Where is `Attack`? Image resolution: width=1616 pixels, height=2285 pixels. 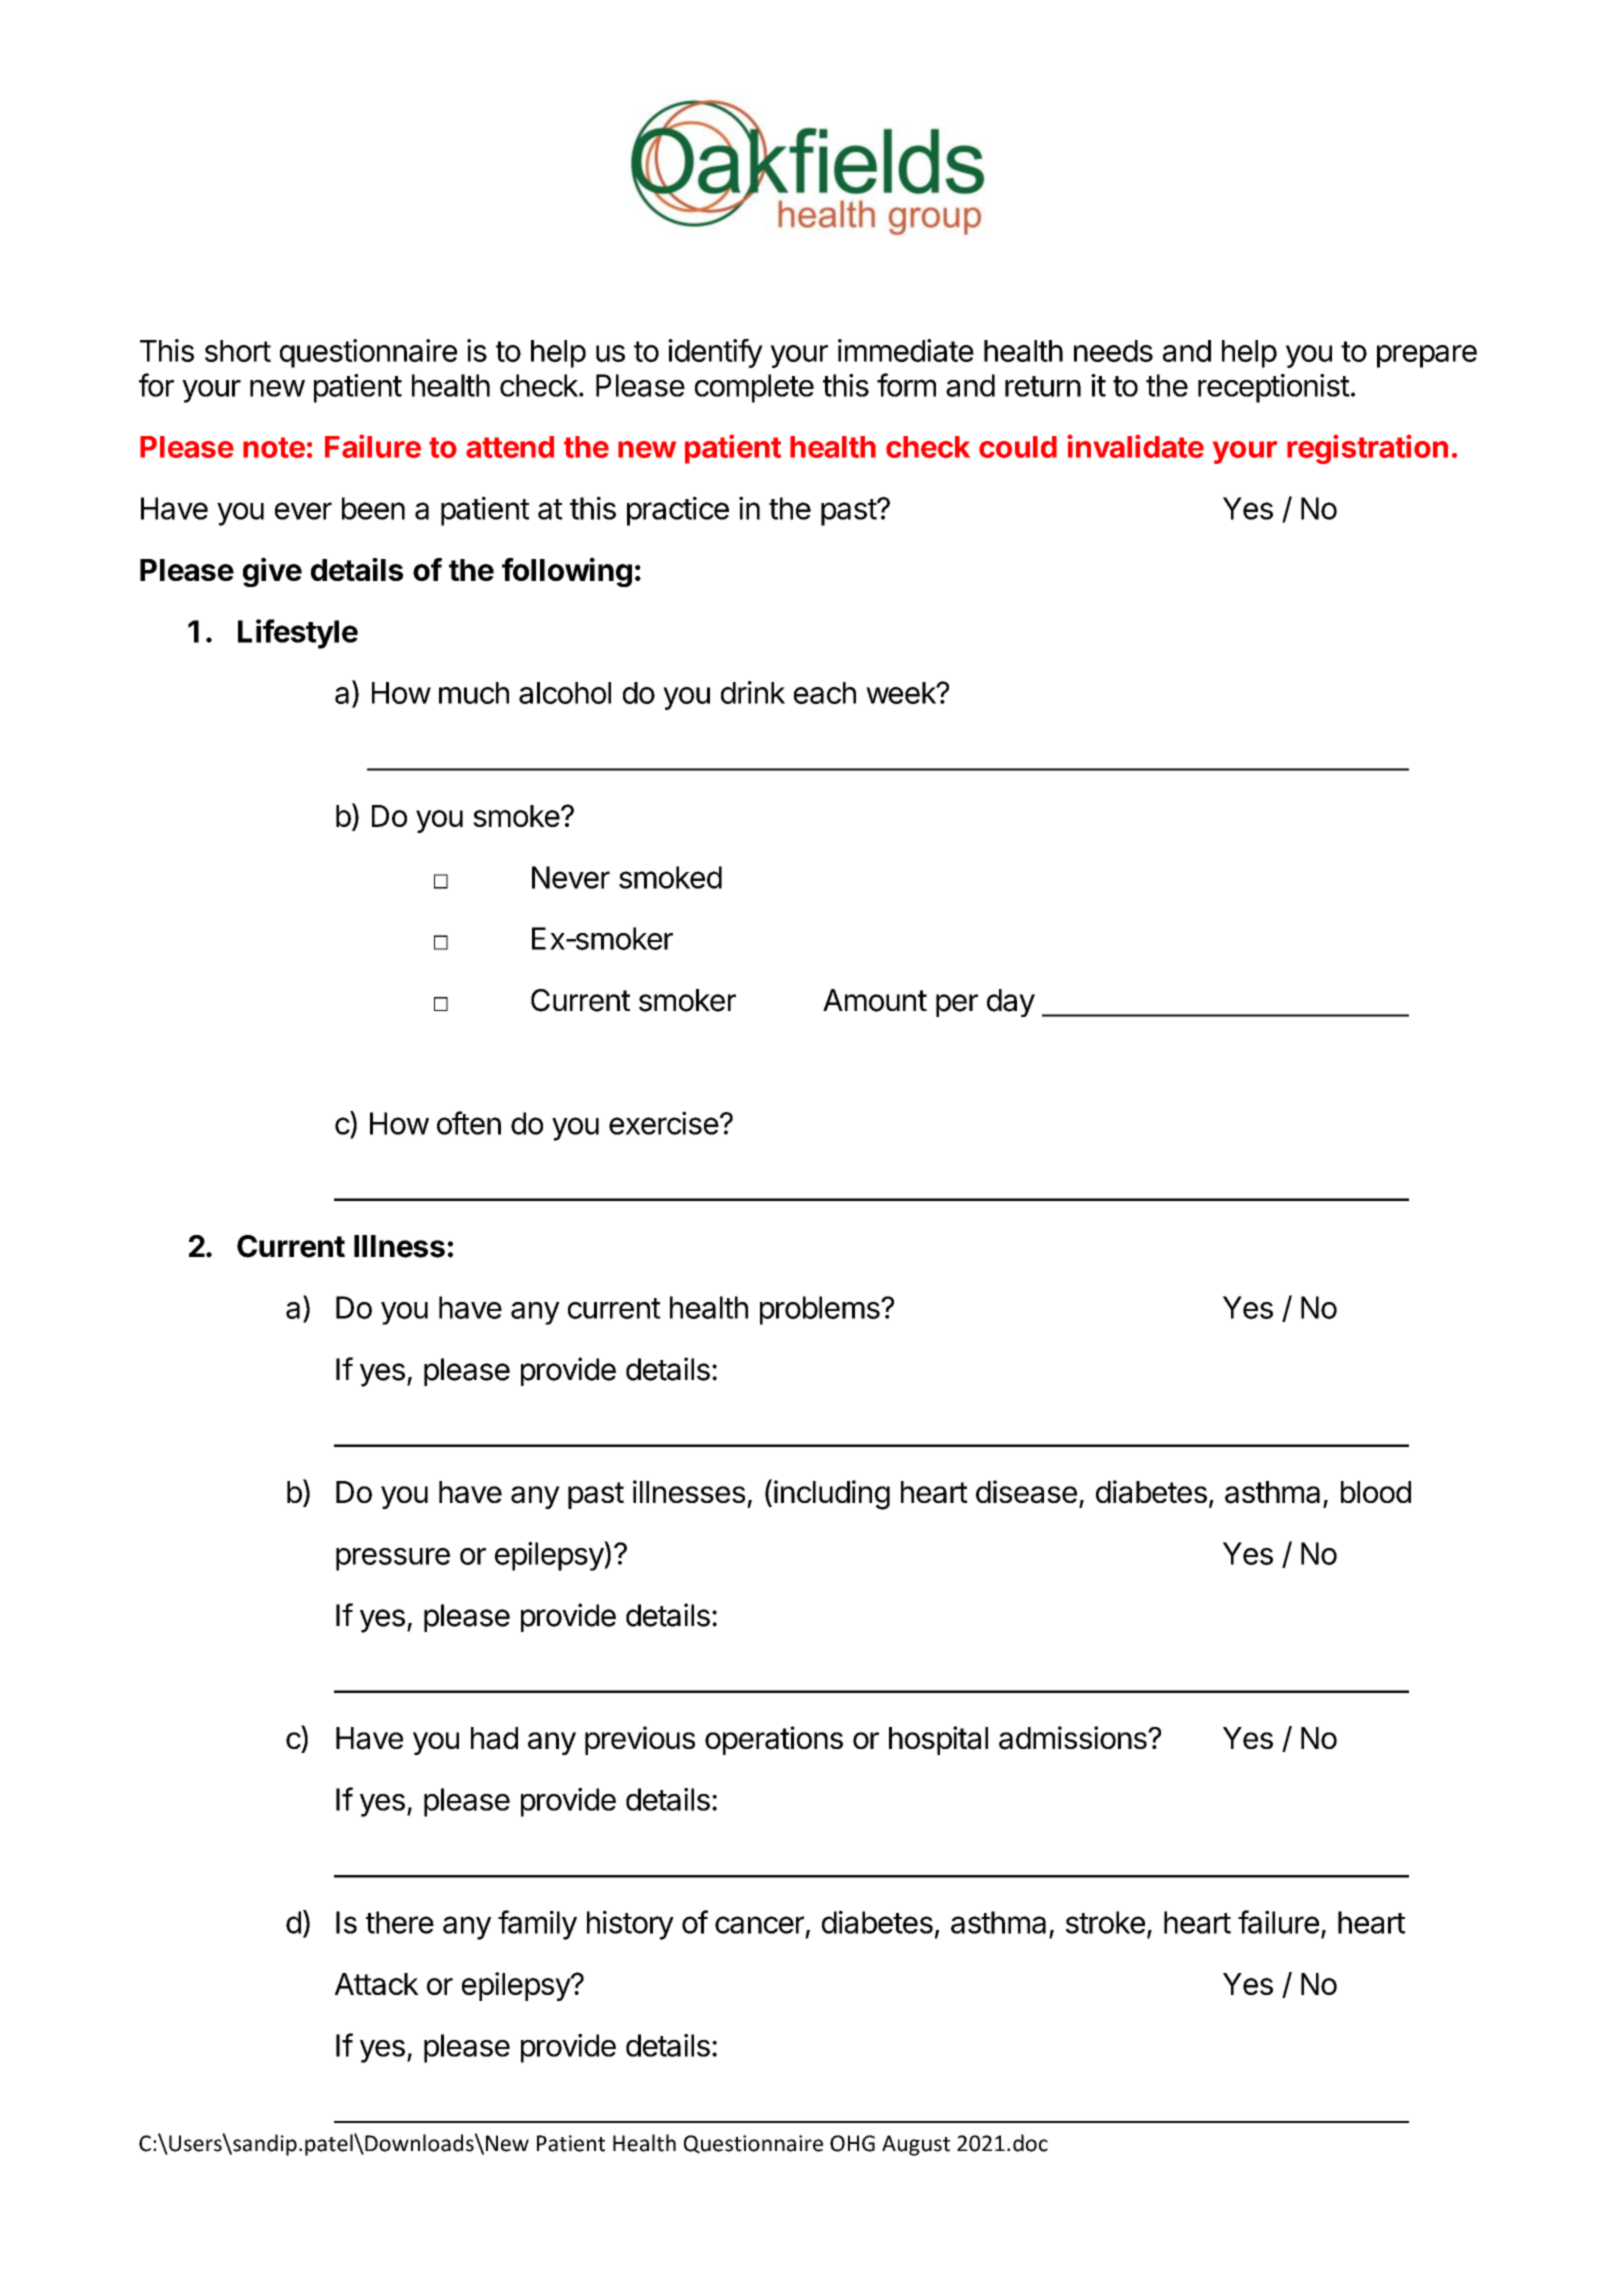
Attack is located at coordinates (377, 1984).
